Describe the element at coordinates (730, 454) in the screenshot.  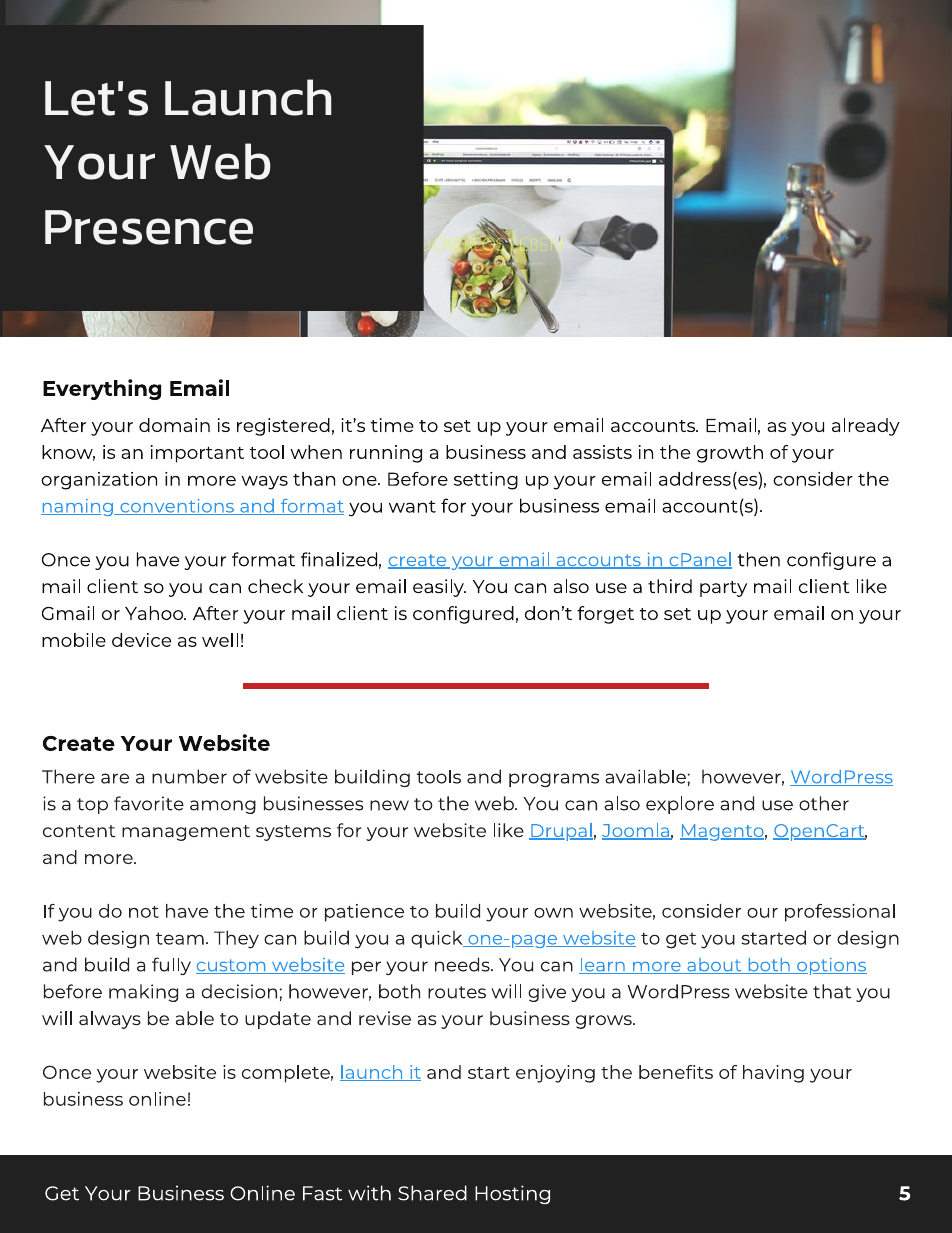
I see `growth` at that location.
